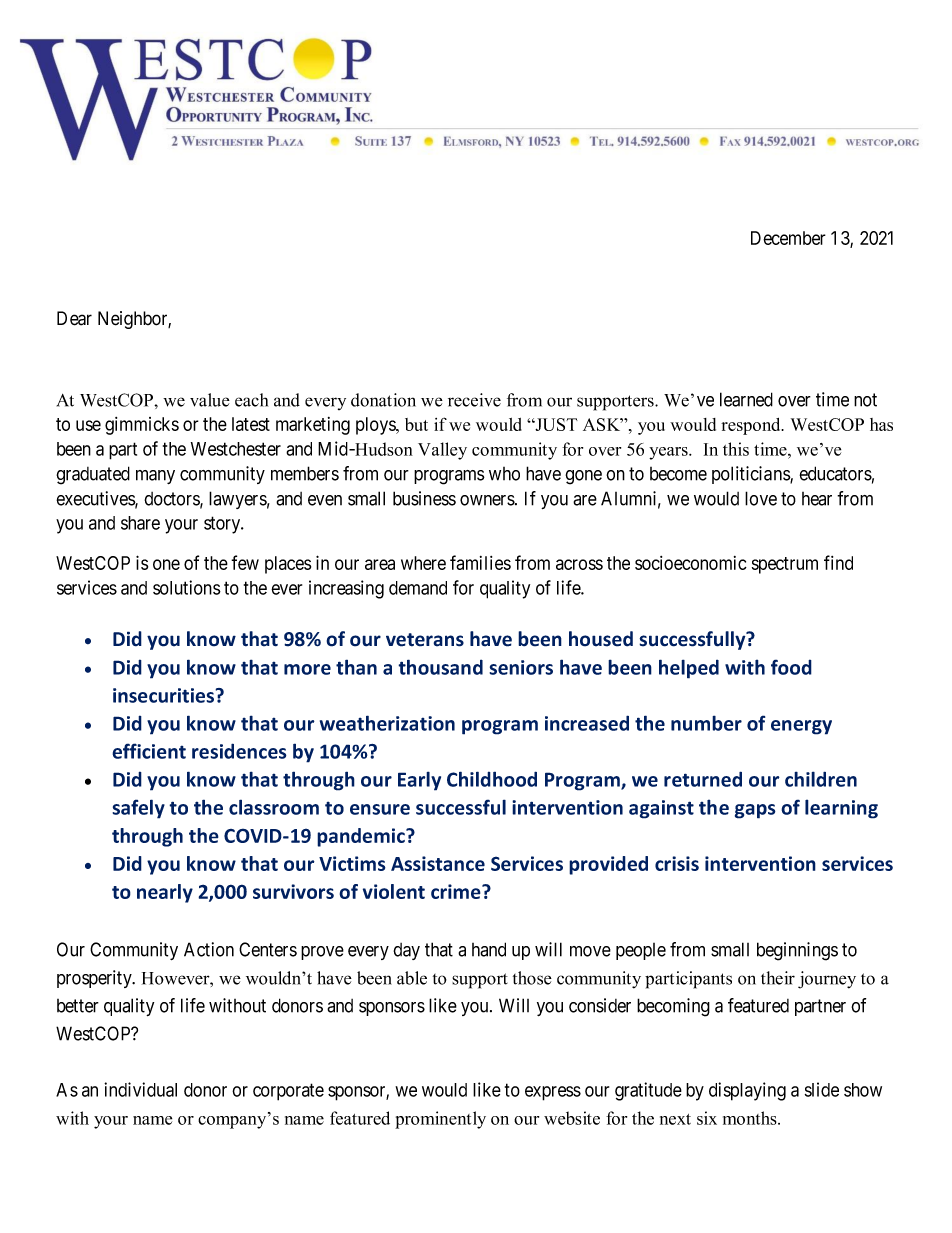  I want to click on who, so click(504, 474).
